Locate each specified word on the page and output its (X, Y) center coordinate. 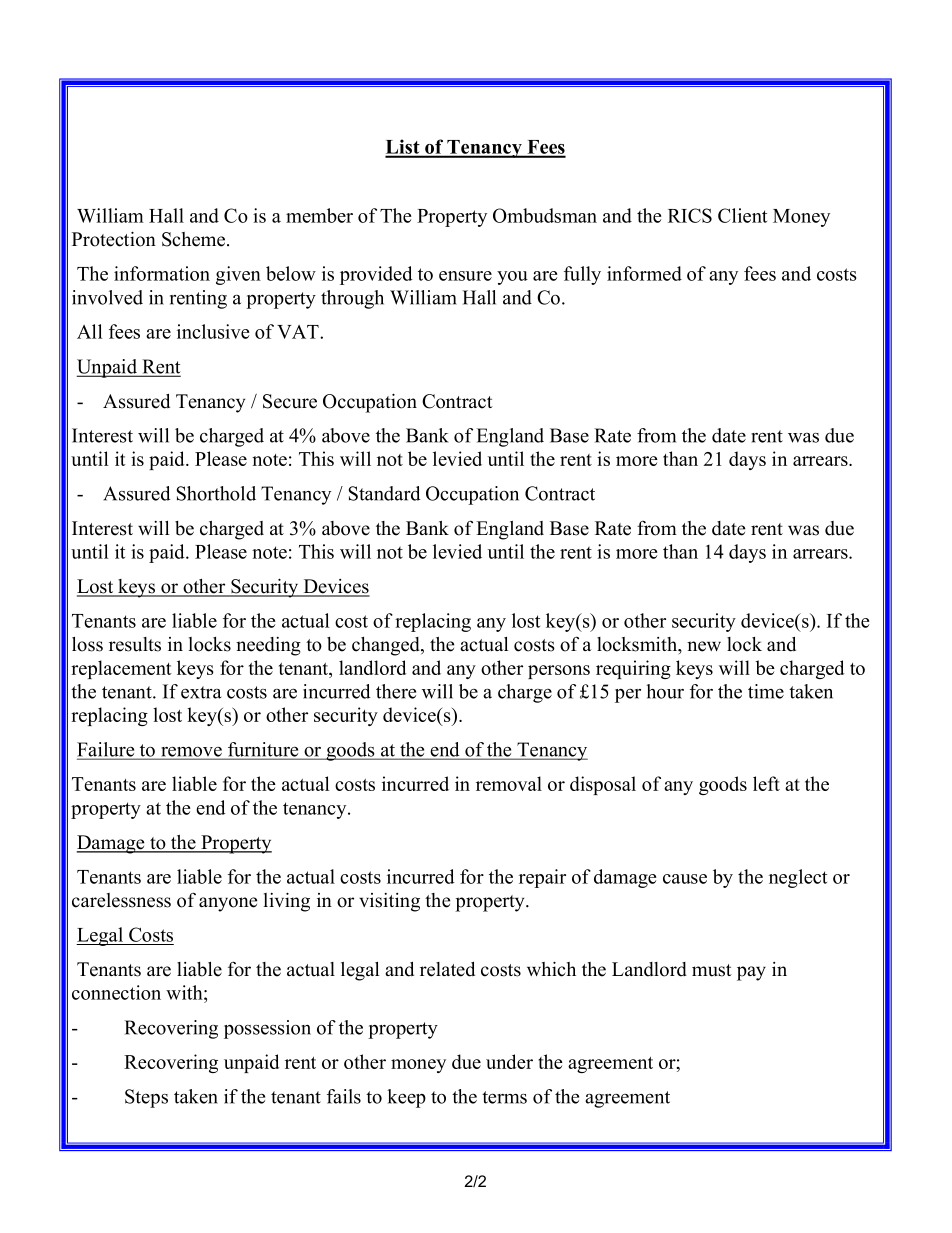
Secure (290, 401)
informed (644, 273)
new (704, 646)
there (396, 691)
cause (685, 879)
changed (387, 646)
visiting (389, 902)
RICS (690, 215)
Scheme (195, 239)
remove (191, 752)
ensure (465, 276)
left (766, 783)
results (135, 644)
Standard (385, 493)
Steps (146, 1098)
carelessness (121, 900)
